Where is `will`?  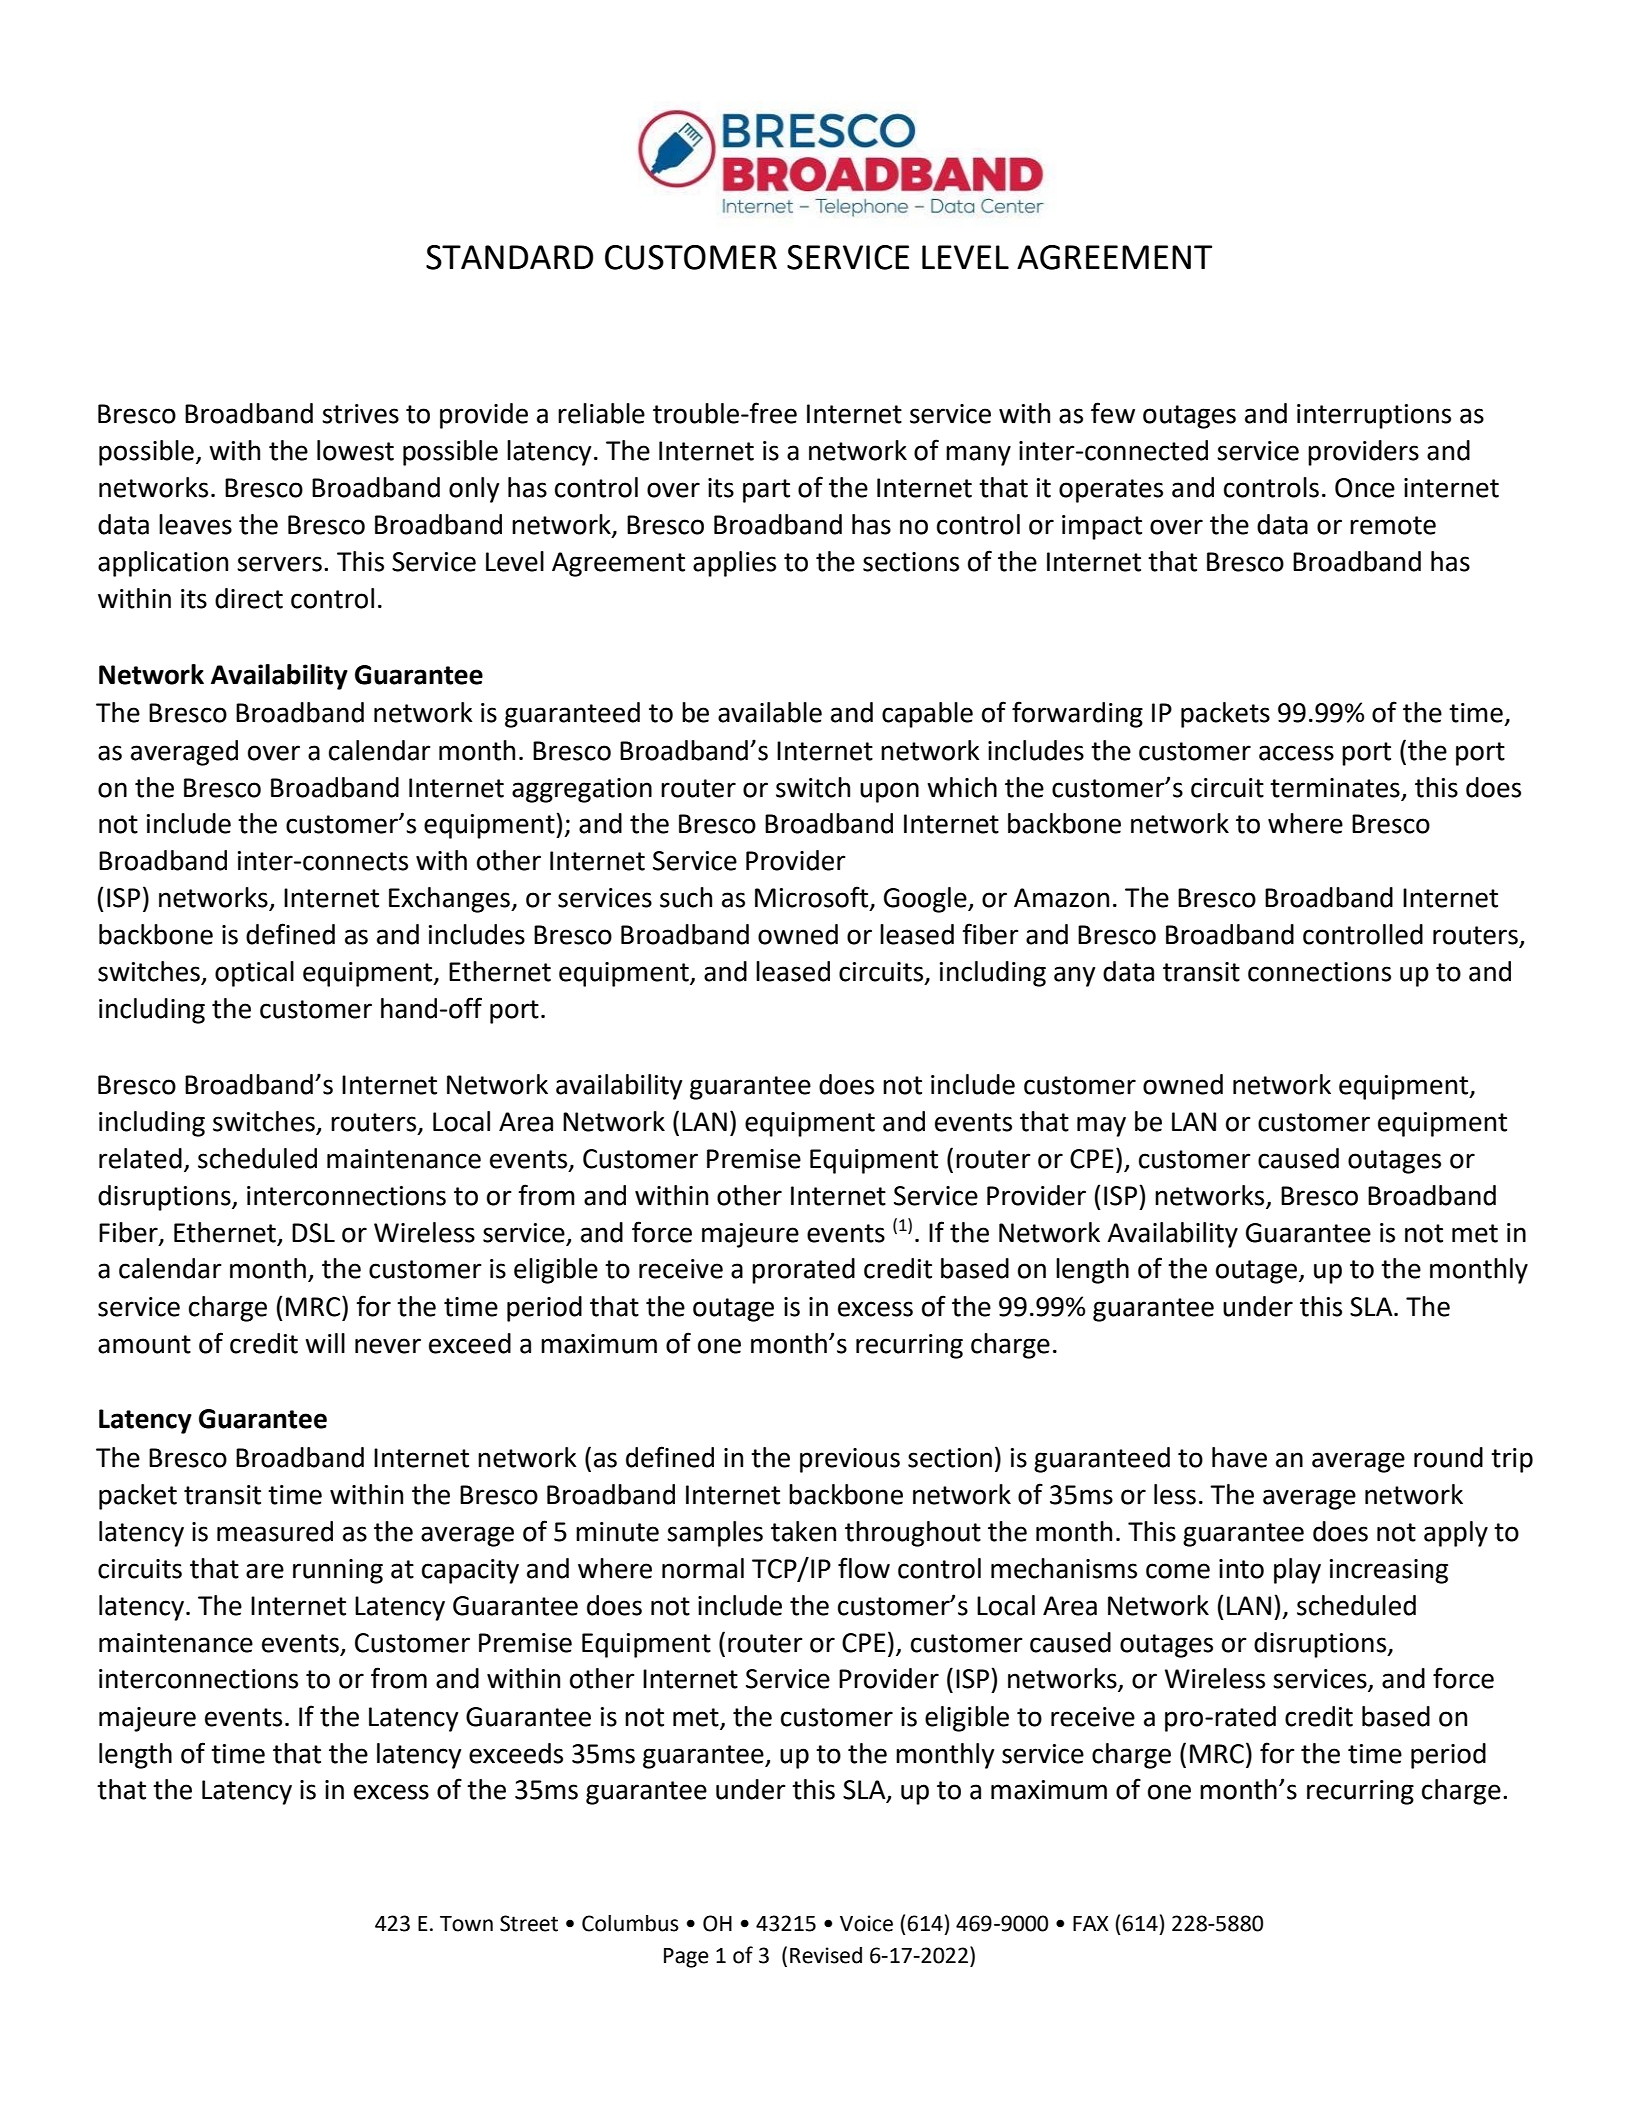 will is located at coordinates (325, 1343).
